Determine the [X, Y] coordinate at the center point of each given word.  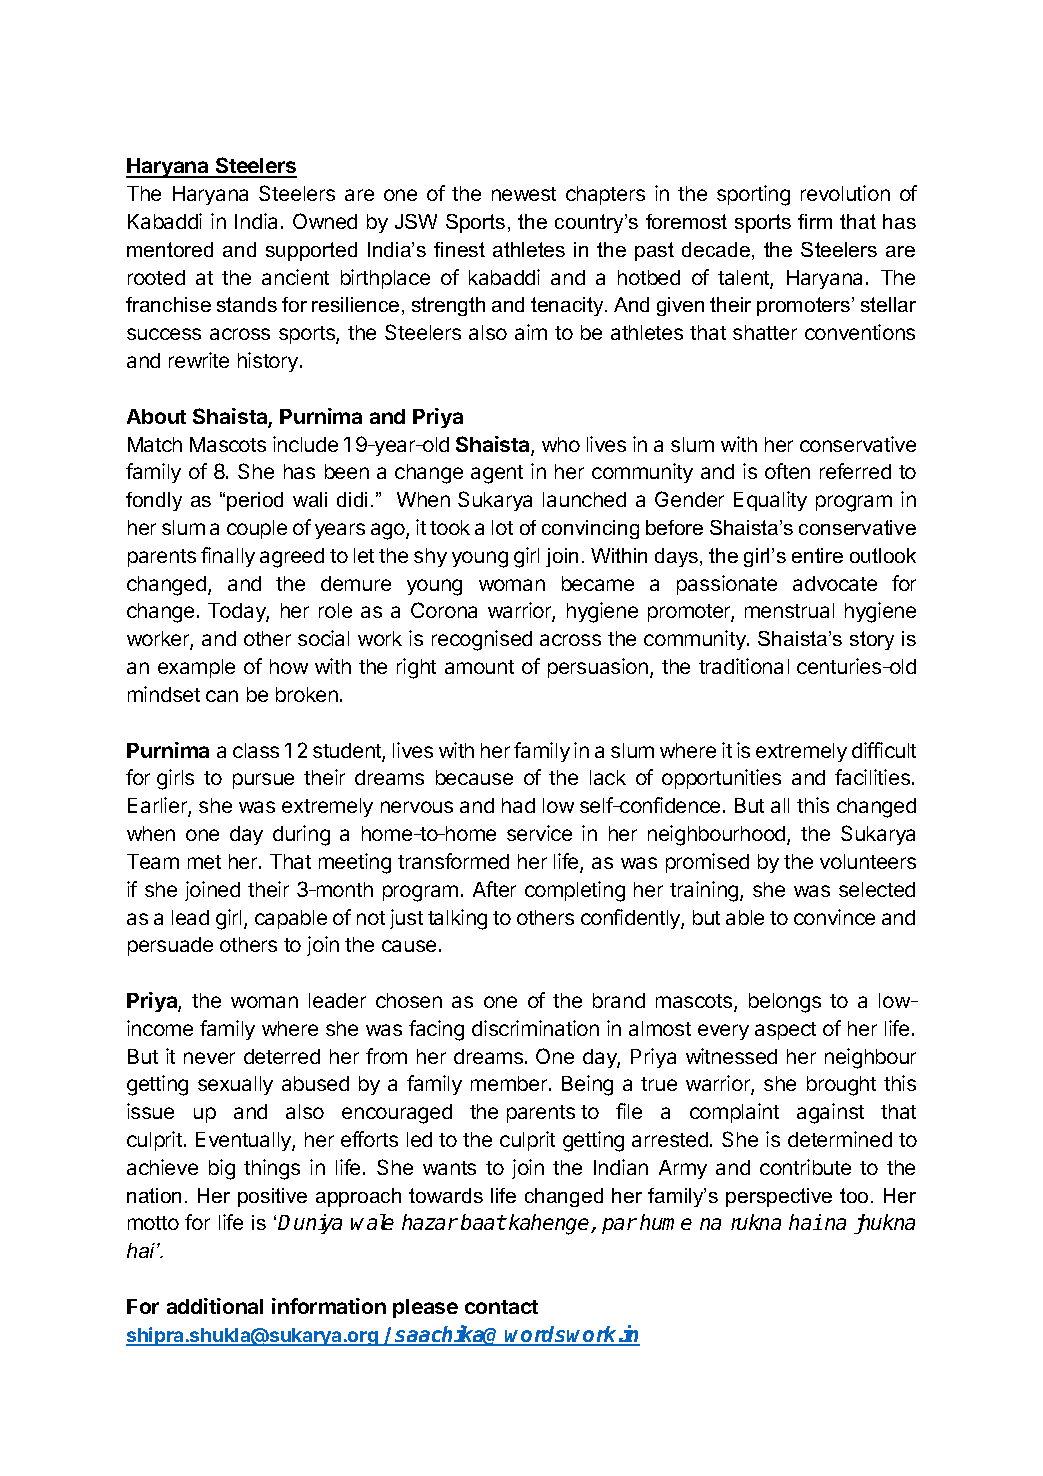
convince [834, 917]
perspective [779, 1197]
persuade [170, 946]
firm [815, 221]
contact [501, 1307]
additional [215, 1306]
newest [524, 194]
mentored [170, 249]
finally [228, 557]
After [494, 889]
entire [817, 555]
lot [502, 527]
